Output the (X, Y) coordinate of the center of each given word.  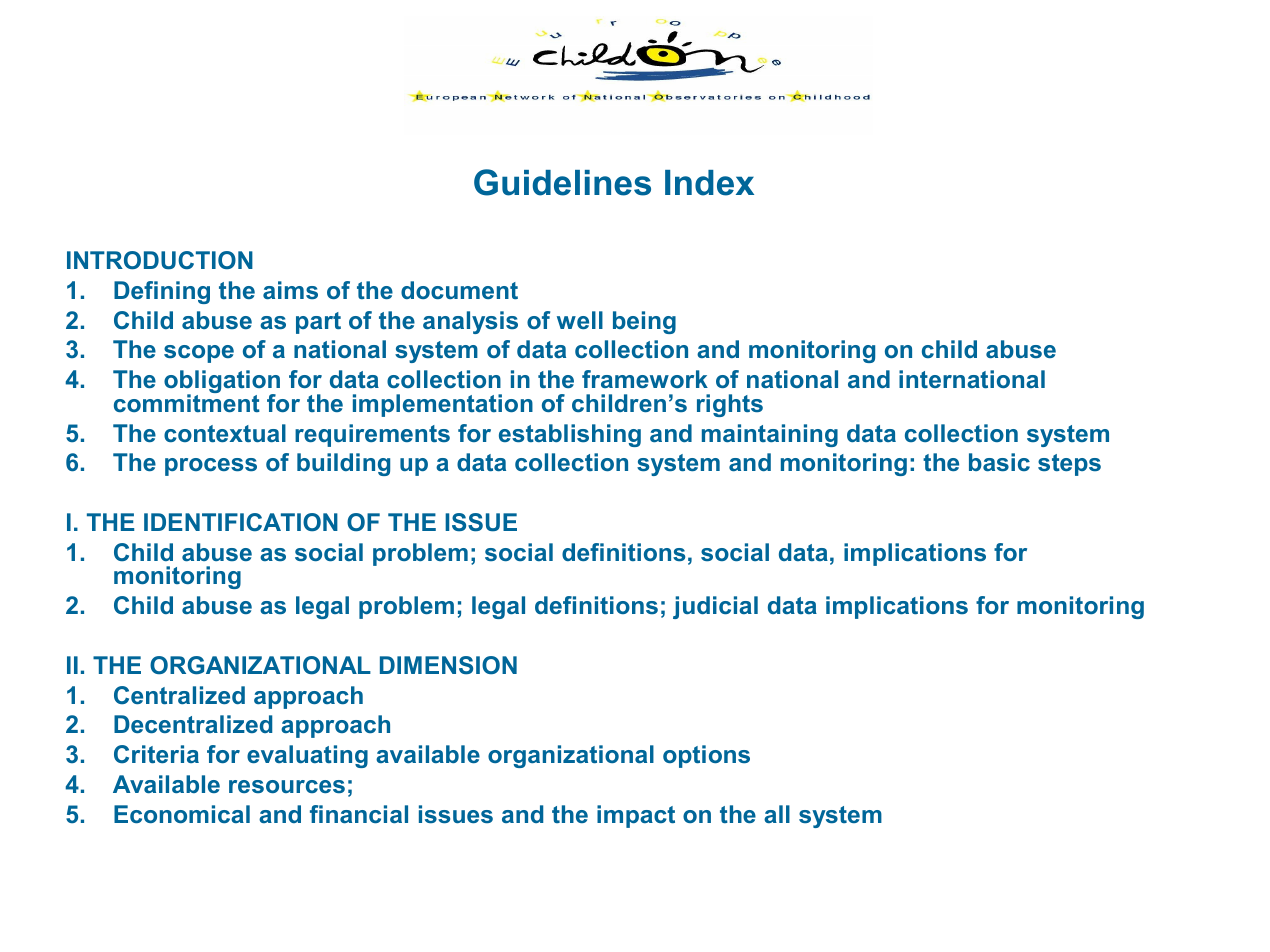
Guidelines (562, 182)
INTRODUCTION (160, 260)
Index (709, 183)
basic (999, 462)
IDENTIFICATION (241, 522)
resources (287, 786)
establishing (570, 435)
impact (636, 816)
